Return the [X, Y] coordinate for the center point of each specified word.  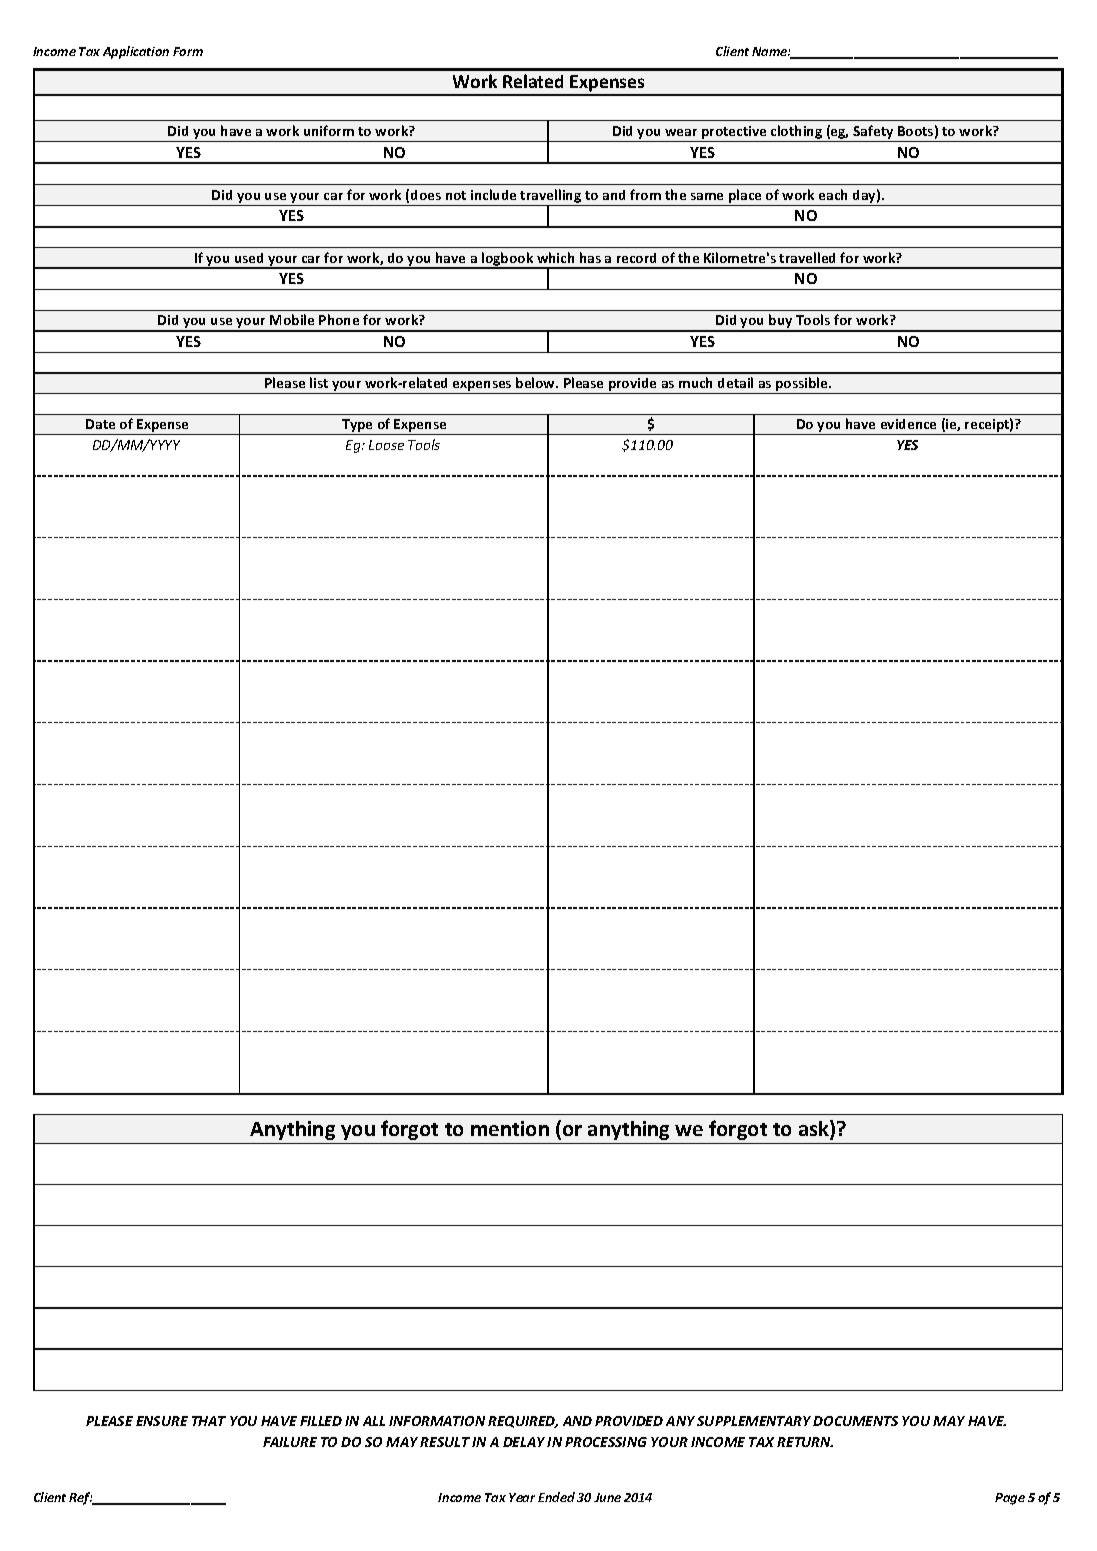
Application [136, 52]
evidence [908, 424]
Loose [386, 445]
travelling [551, 197]
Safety [873, 133]
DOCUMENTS [855, 1421]
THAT [209, 1421]
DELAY [524, 1442]
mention [510, 1128]
